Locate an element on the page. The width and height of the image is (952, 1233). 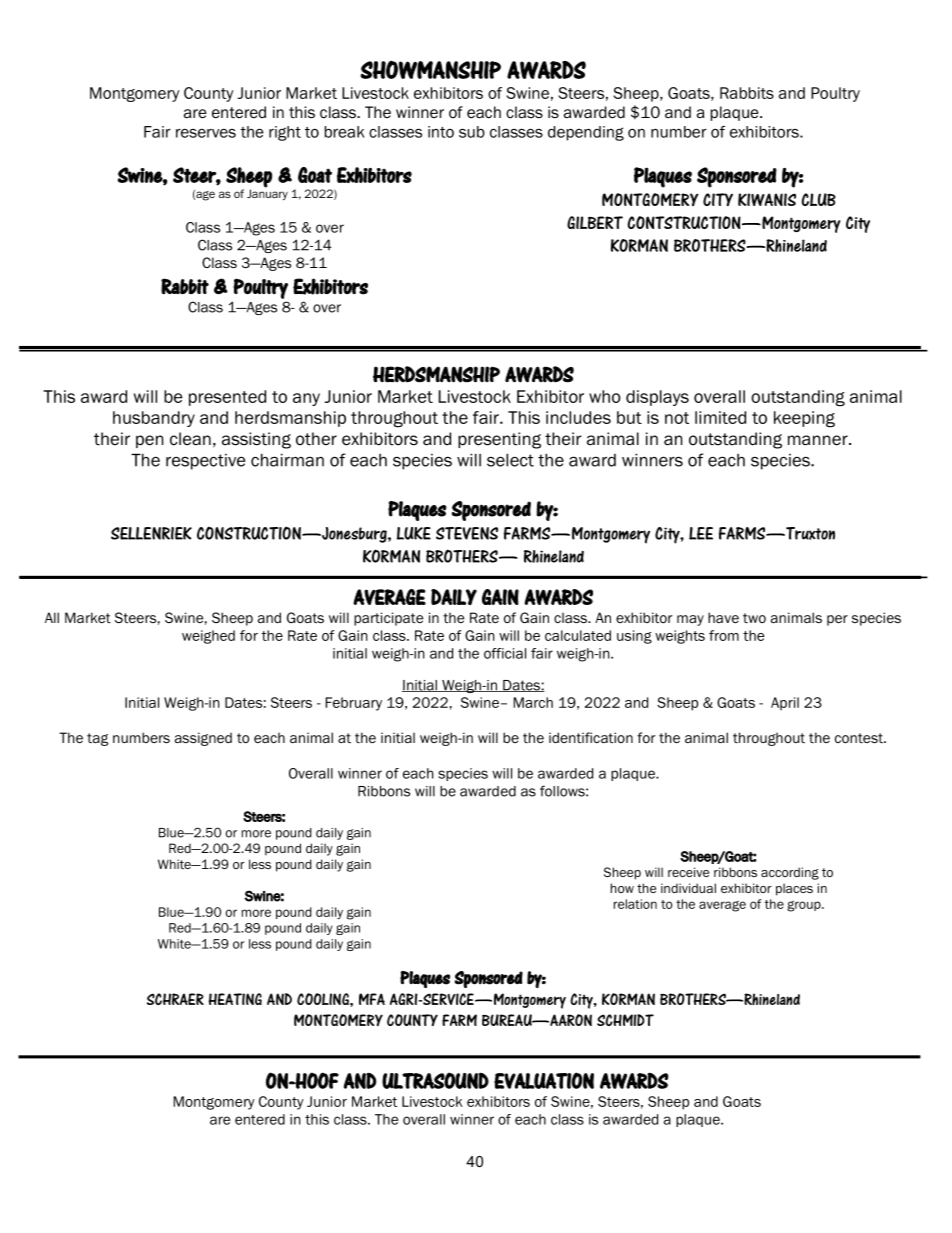
HEATING is located at coordinates (235, 999).
